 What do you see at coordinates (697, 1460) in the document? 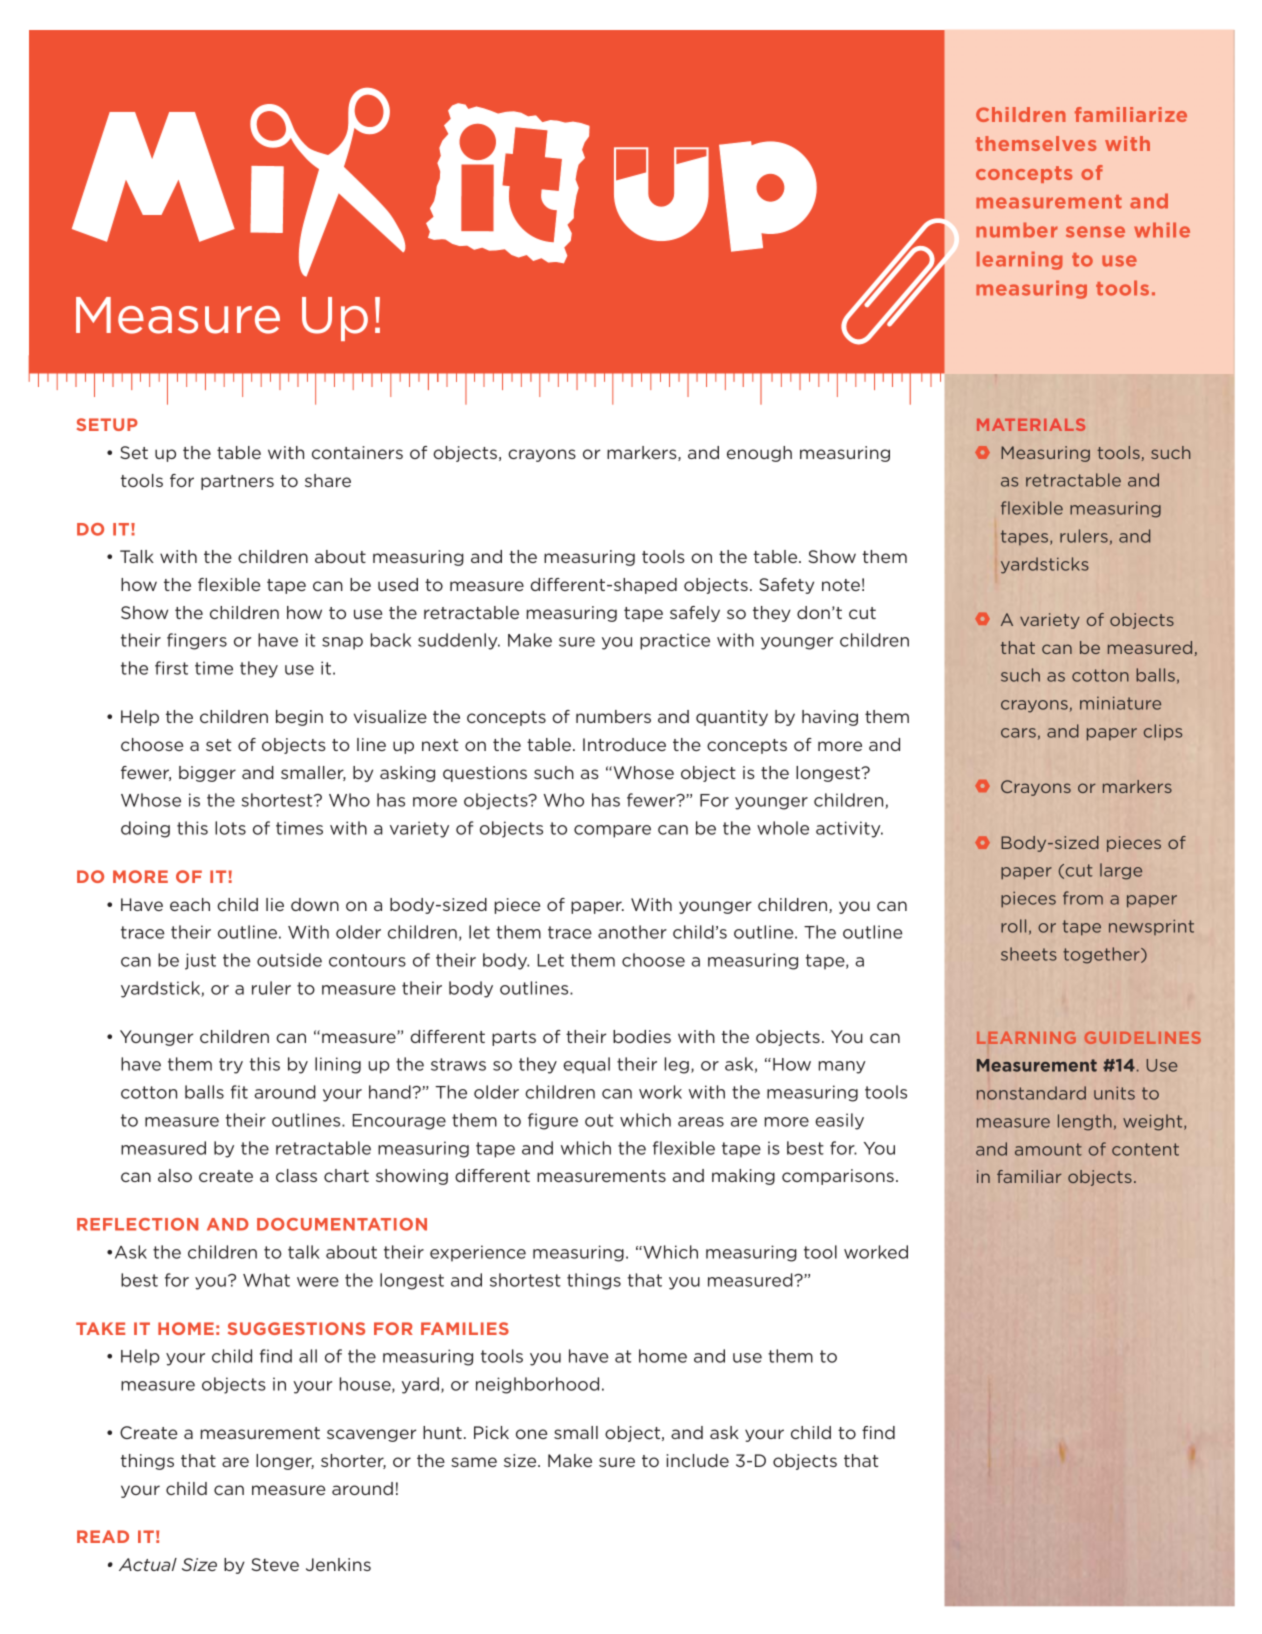
I see `include` at bounding box center [697, 1460].
